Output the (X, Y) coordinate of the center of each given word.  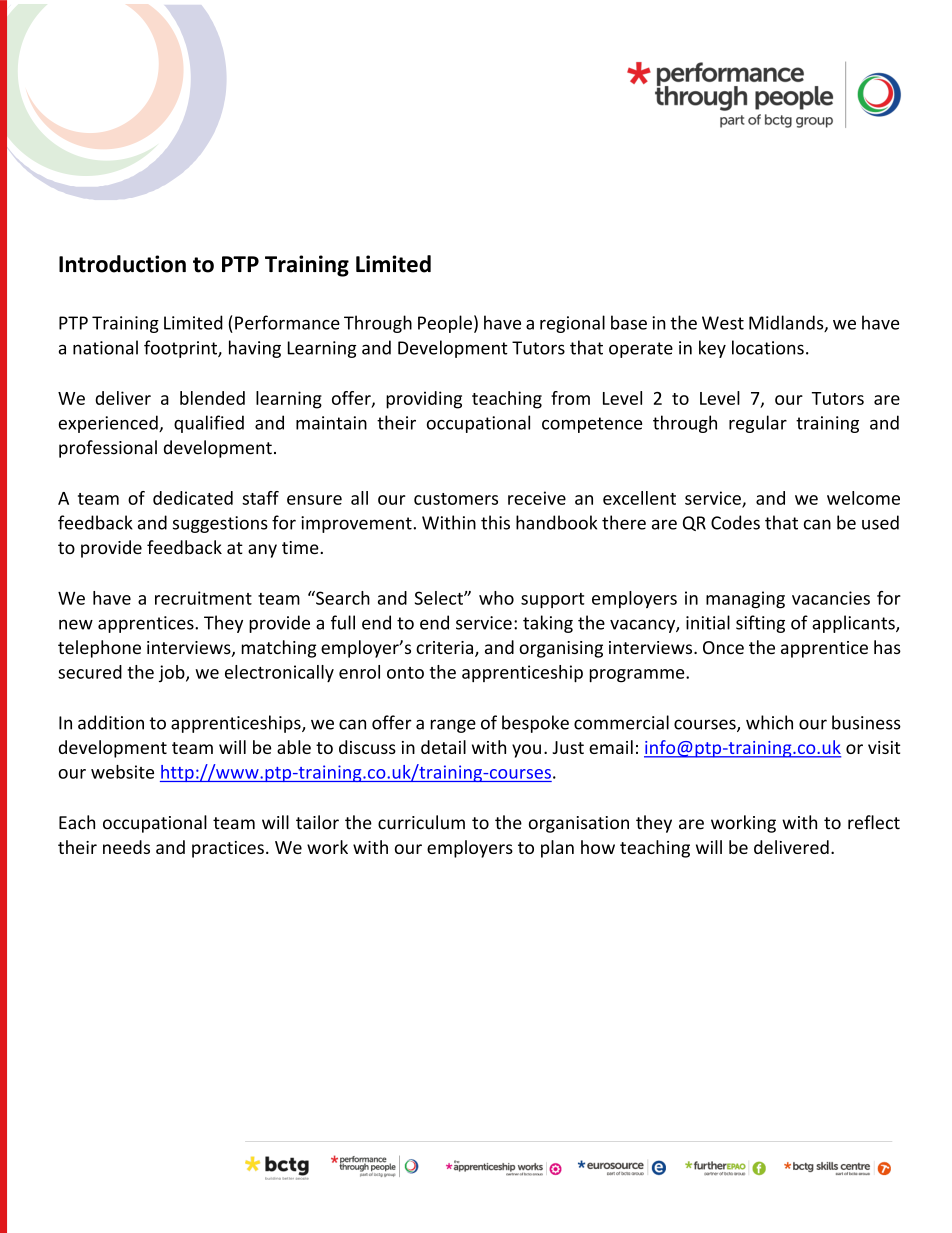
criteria (446, 649)
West (723, 323)
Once (723, 647)
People (445, 324)
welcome (863, 498)
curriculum (421, 822)
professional (108, 449)
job (173, 673)
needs (126, 847)
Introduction (122, 264)
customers (456, 499)
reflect (874, 822)
